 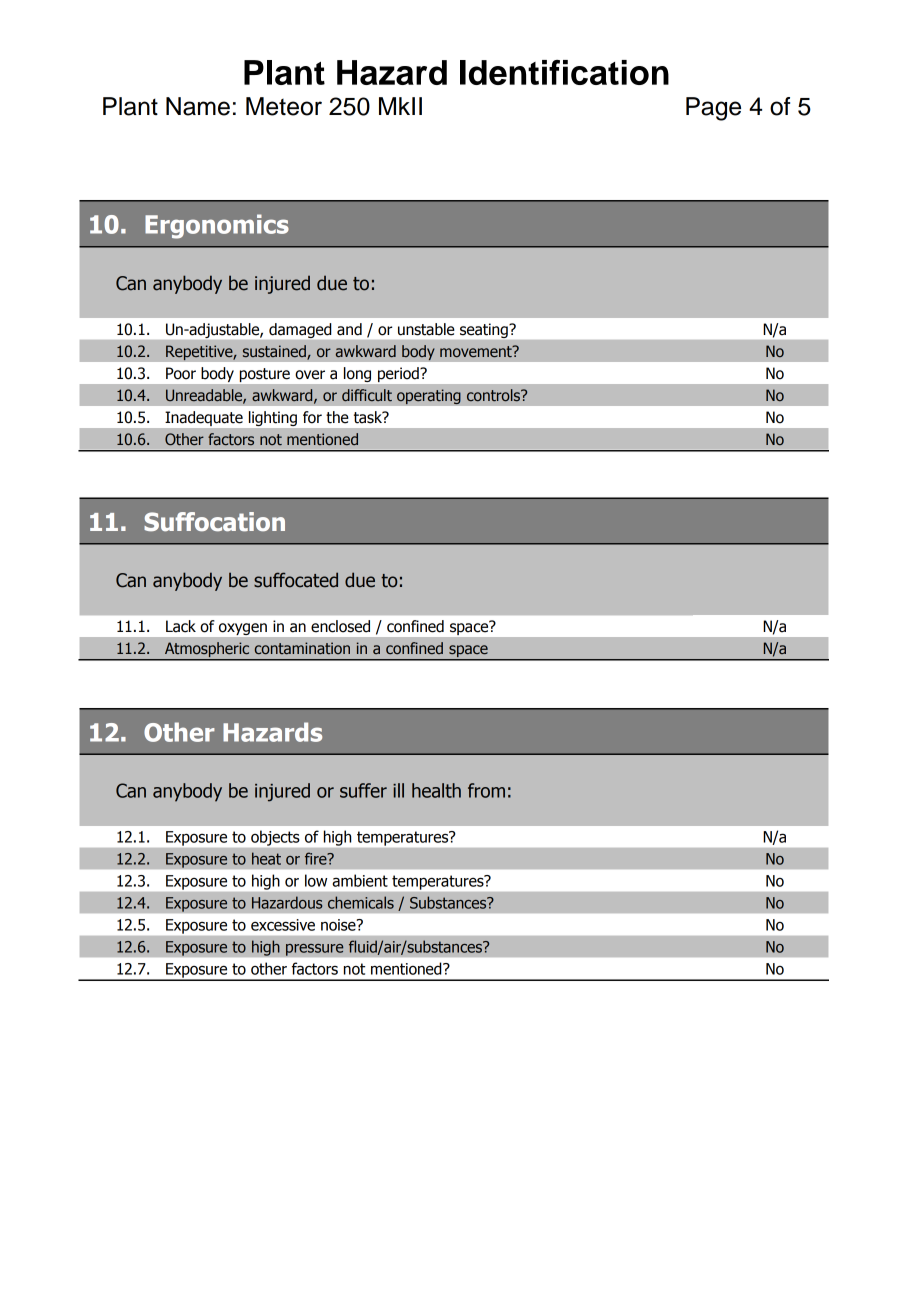 I want to click on excessive, so click(x=283, y=925).
